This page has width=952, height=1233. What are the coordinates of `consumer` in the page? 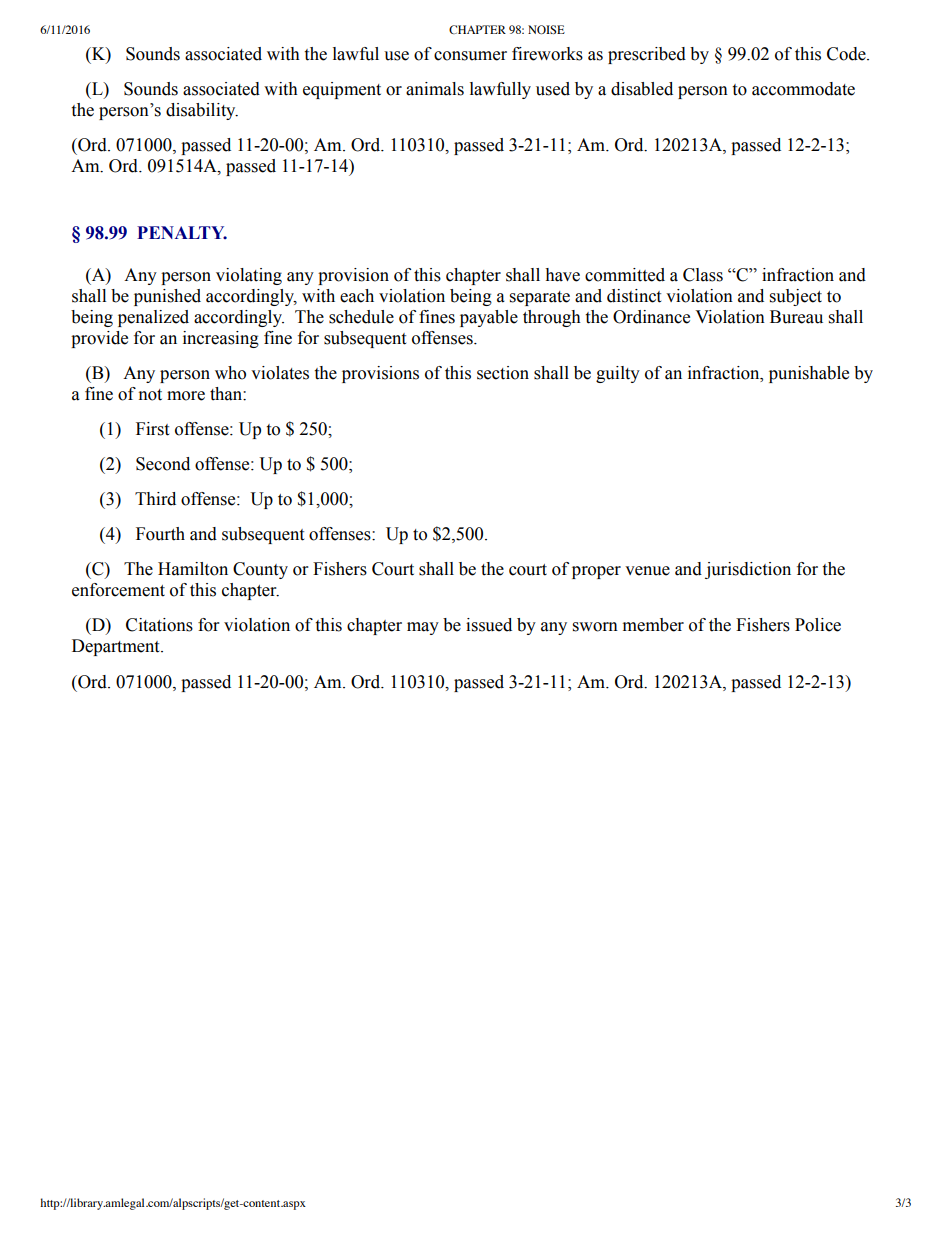 It's located at (470, 56).
